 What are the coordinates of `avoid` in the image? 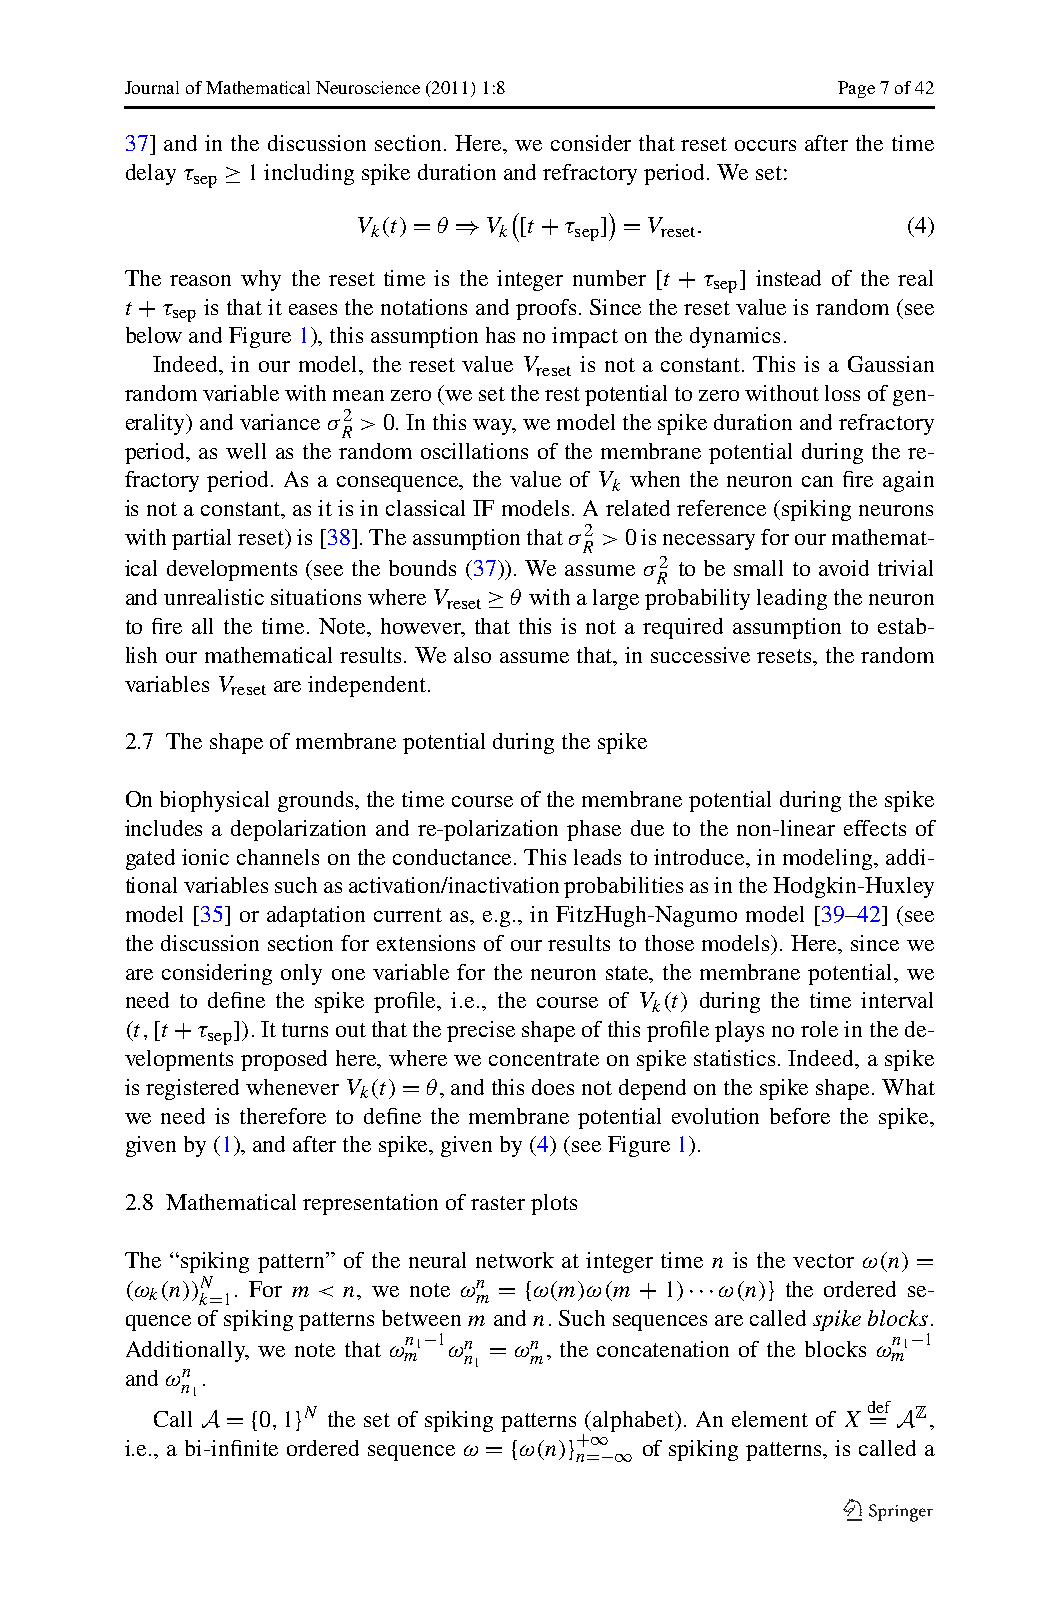 It's located at (844, 568).
